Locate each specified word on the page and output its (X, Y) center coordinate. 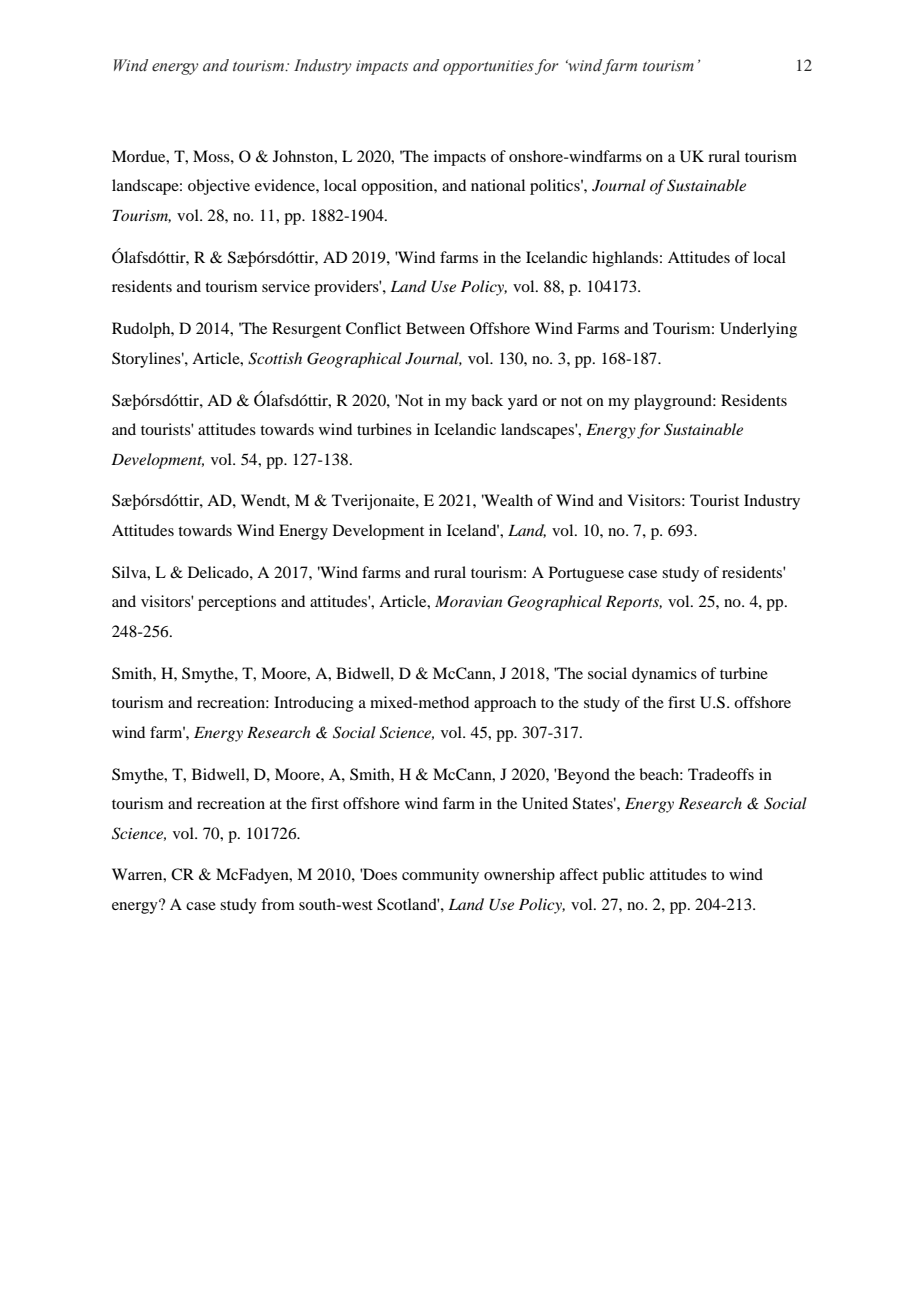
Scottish (275, 358)
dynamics (664, 675)
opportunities (488, 67)
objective (219, 187)
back (487, 400)
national (498, 185)
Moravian (468, 601)
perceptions (237, 603)
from (277, 904)
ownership (519, 876)
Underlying (758, 330)
